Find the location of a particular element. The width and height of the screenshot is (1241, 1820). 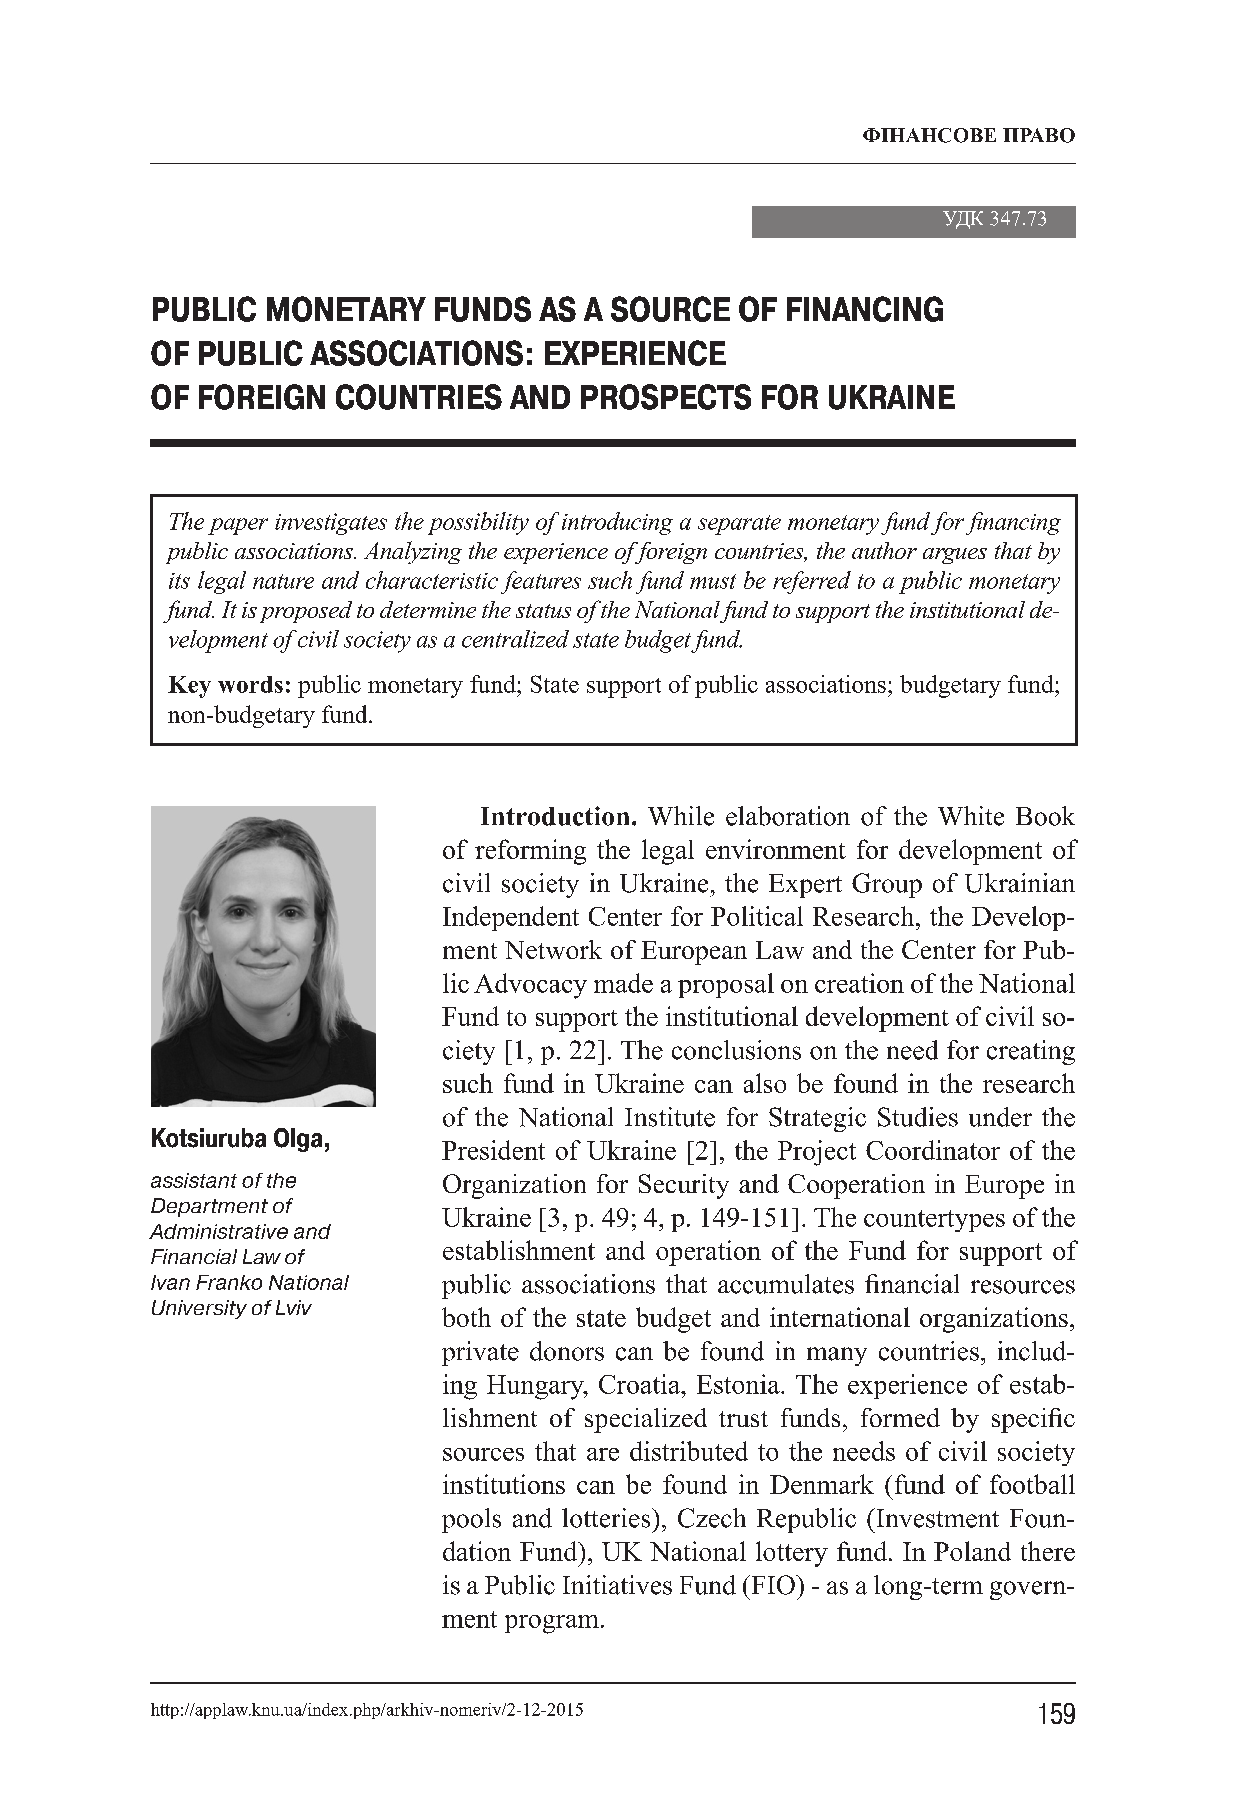

lotteries is located at coordinates (607, 1518).
